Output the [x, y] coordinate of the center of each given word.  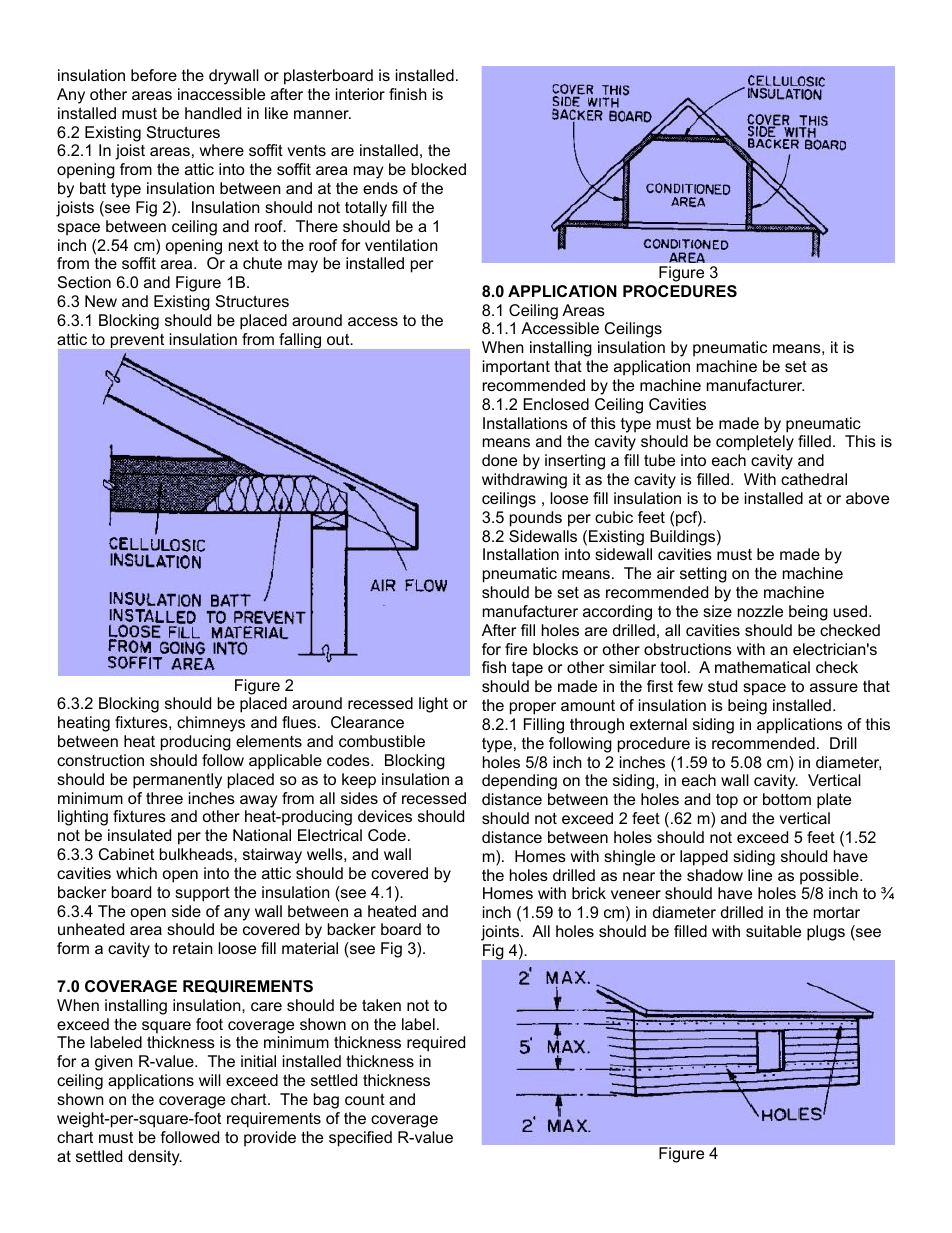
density [155, 1158]
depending [519, 782]
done [499, 460]
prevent [137, 341]
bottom [787, 799]
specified [360, 1139]
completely [755, 443]
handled [213, 113]
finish [408, 94]
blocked [439, 169]
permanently [177, 781]
